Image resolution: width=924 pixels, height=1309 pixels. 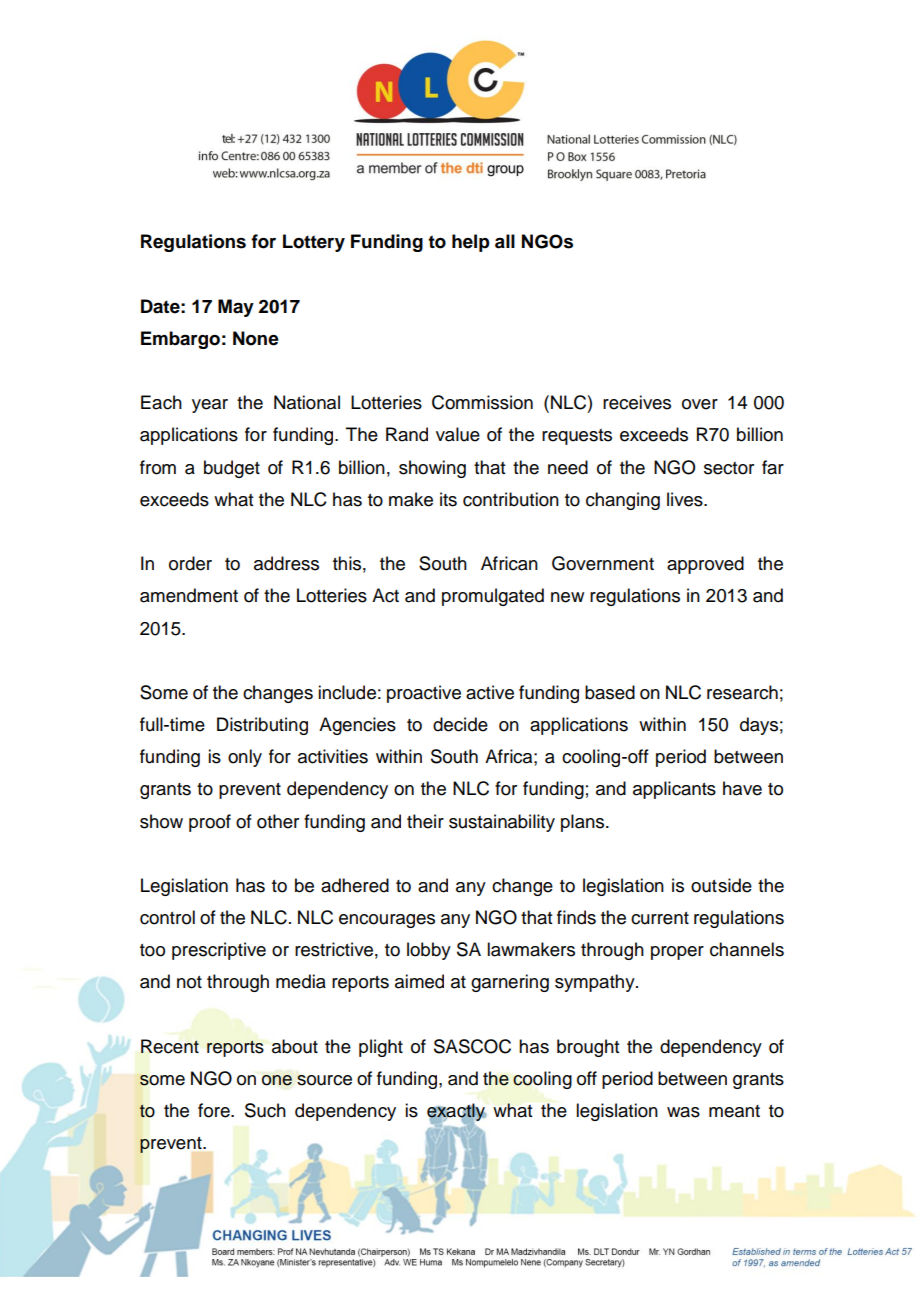 What do you see at coordinates (167, 917) in the screenshot?
I see `control` at bounding box center [167, 917].
